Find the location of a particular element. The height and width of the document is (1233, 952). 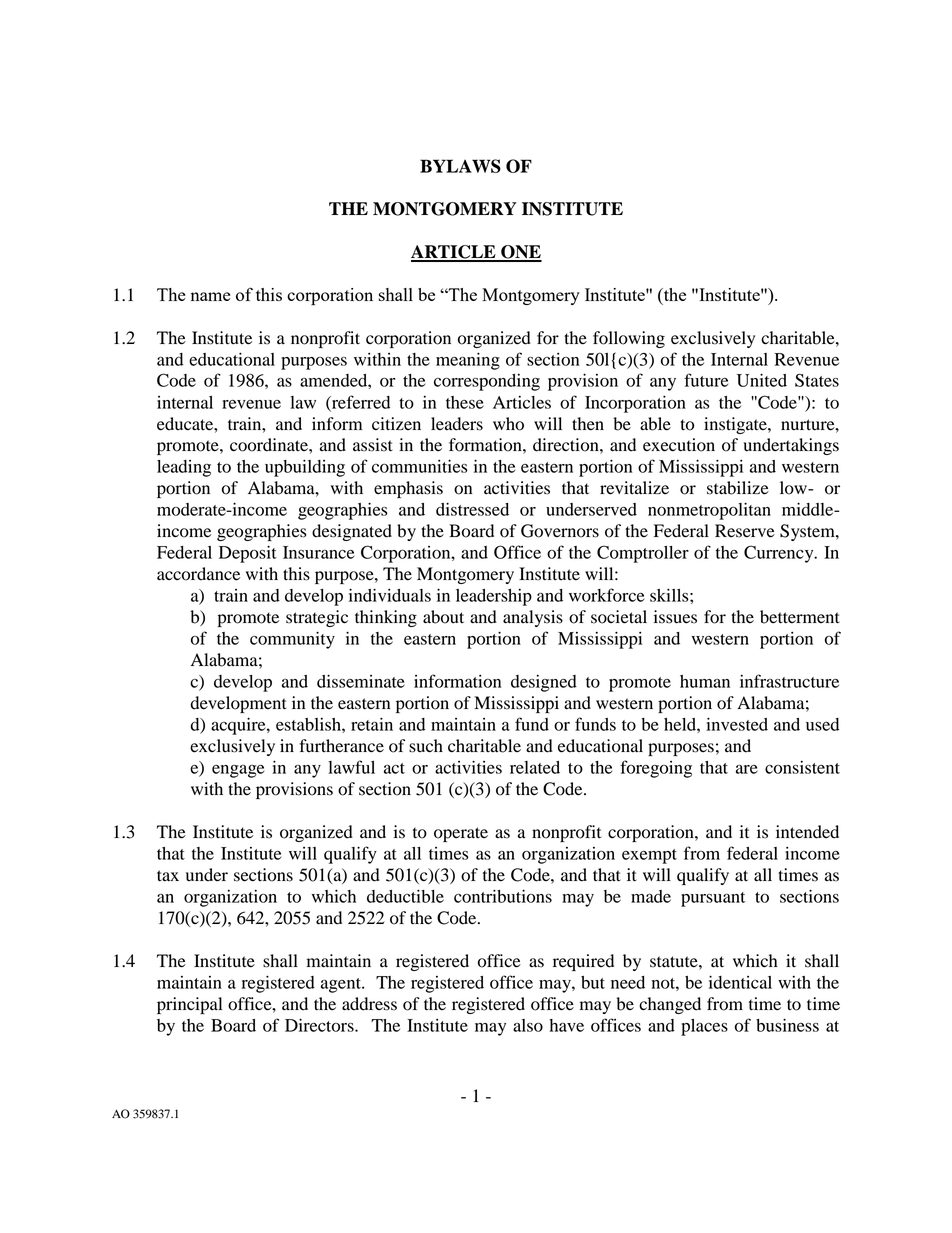

related is located at coordinates (535, 767).
